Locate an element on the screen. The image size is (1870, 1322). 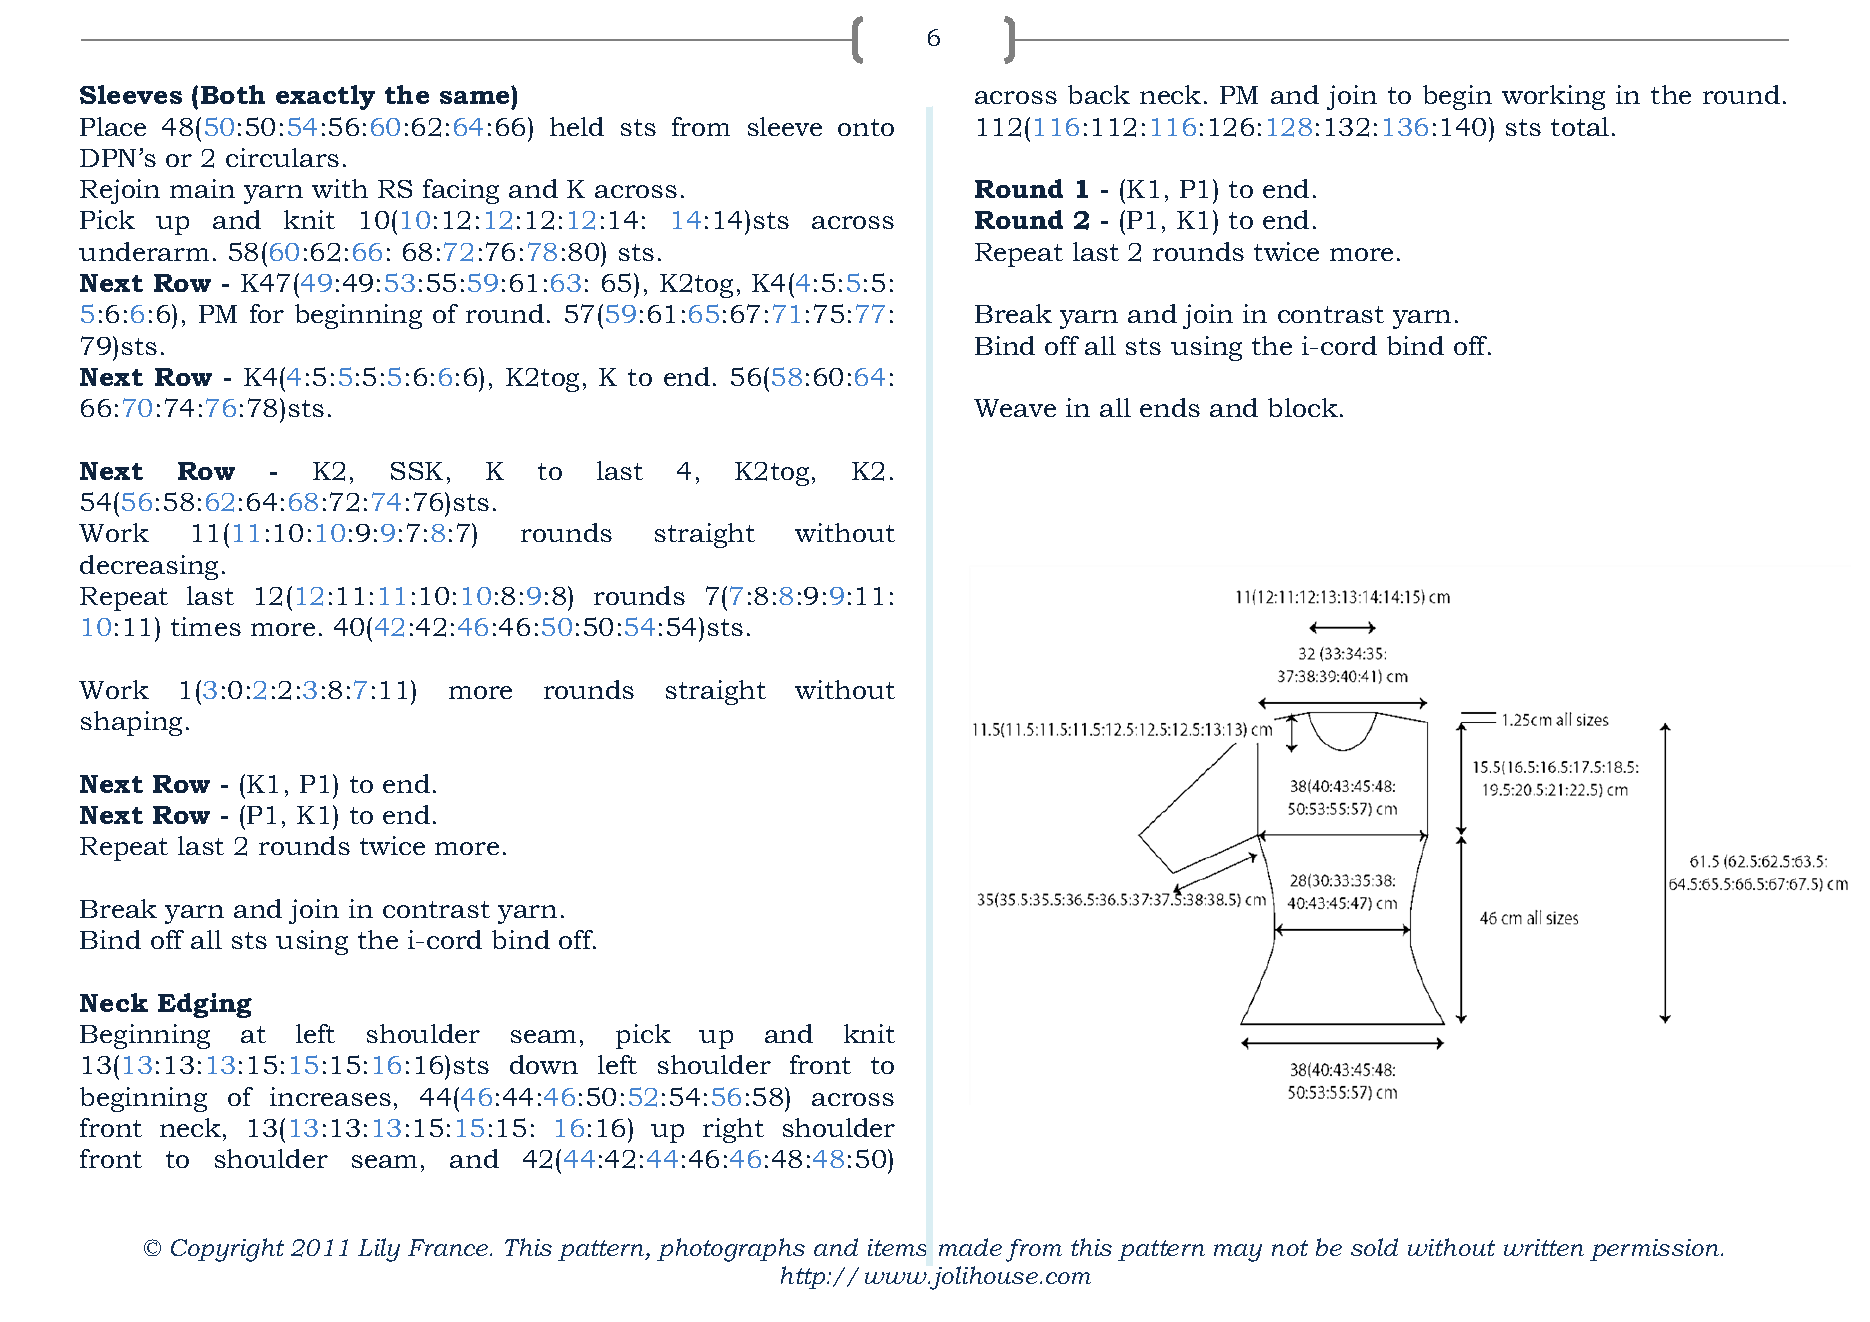
circulars is located at coordinates (282, 157).
